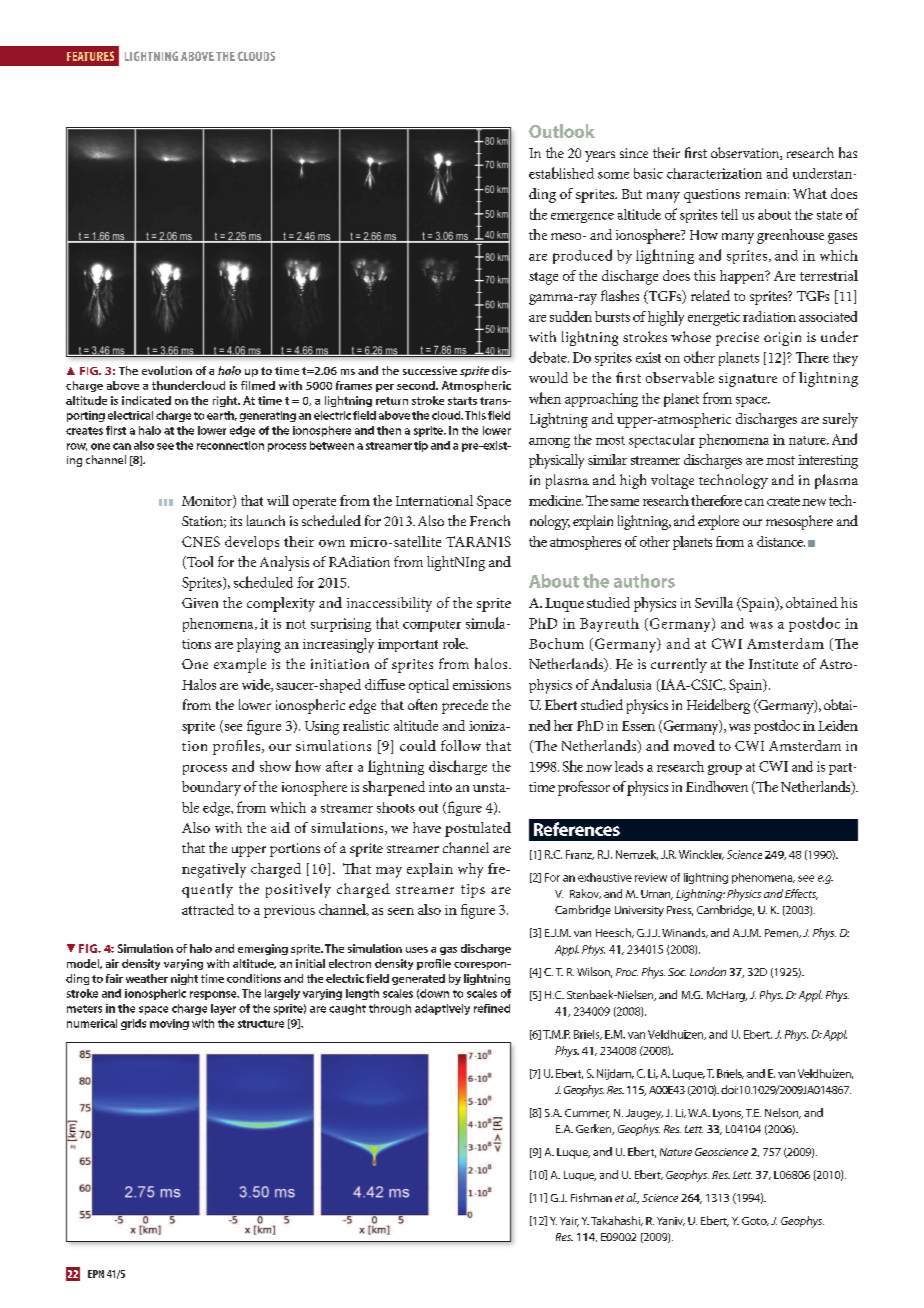  Describe the element at coordinates (432, 626) in the screenshot. I see `computer` at that location.
